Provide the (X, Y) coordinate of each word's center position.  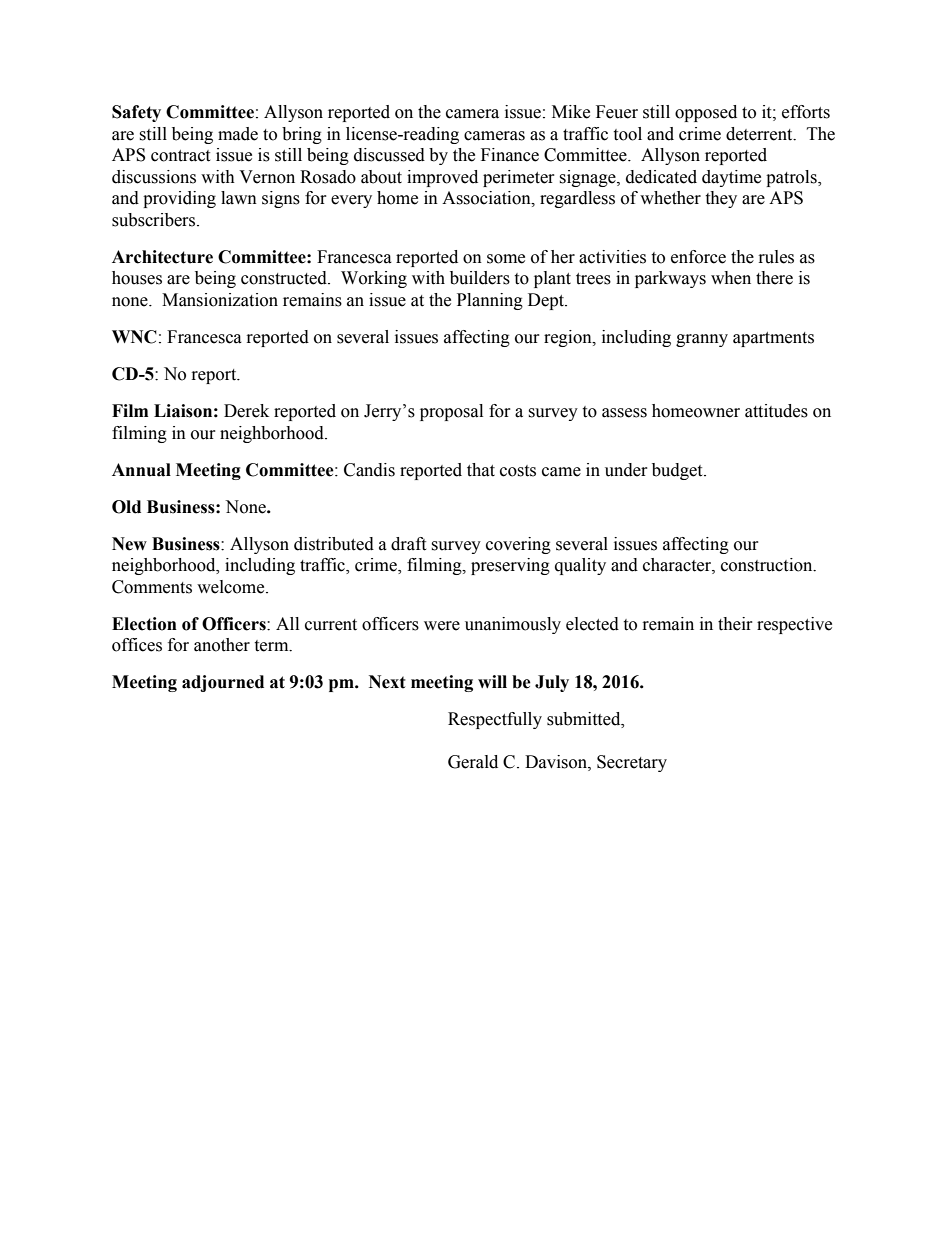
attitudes (776, 411)
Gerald (473, 762)
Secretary (632, 763)
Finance (510, 155)
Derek (246, 411)
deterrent (760, 134)
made (238, 134)
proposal (451, 412)
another (222, 645)
